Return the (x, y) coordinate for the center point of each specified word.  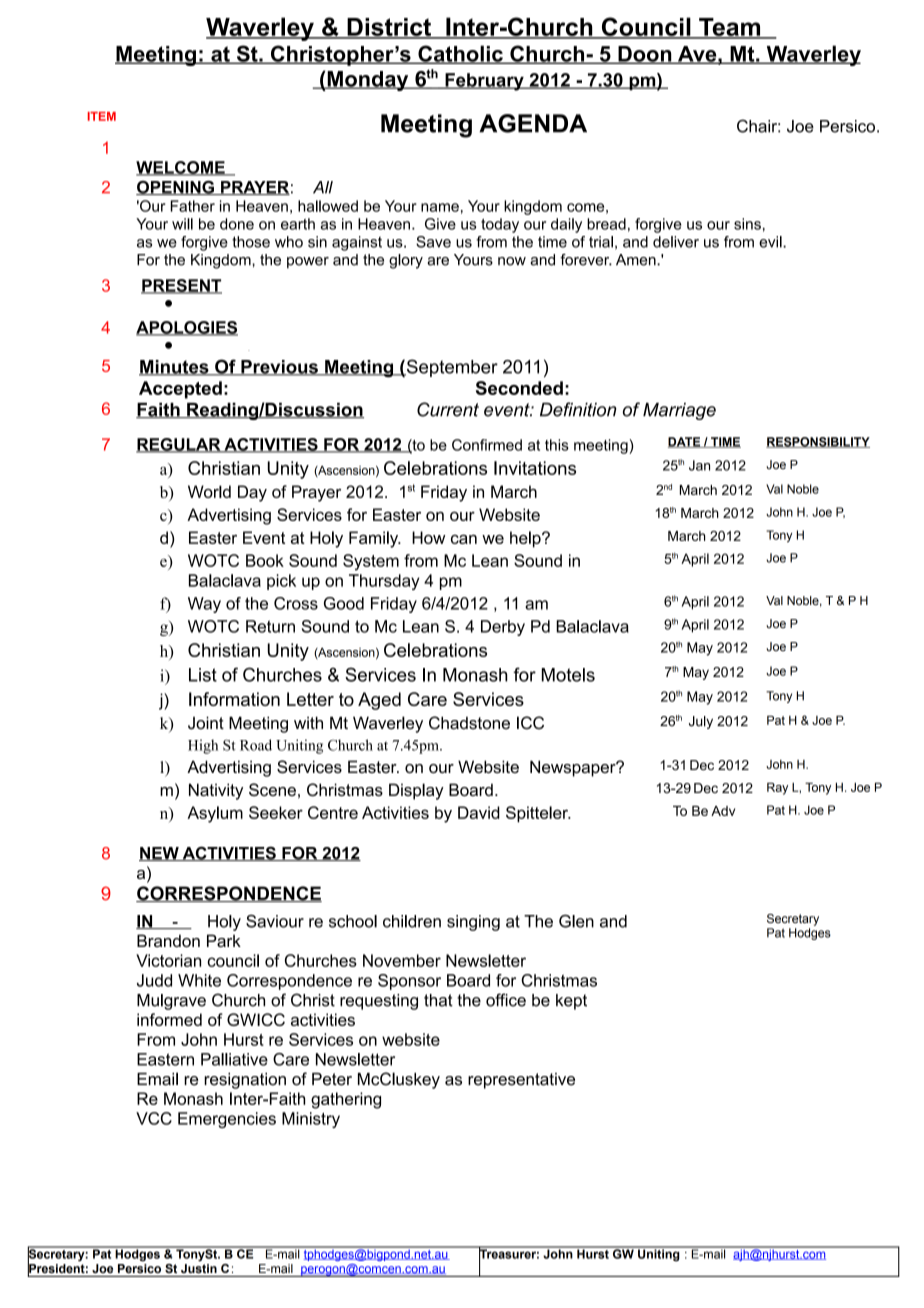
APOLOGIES (187, 328)
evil (771, 242)
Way (204, 605)
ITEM (102, 116)
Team (730, 28)
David (479, 812)
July (701, 722)
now (512, 261)
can (464, 539)
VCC (154, 1118)
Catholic (460, 54)
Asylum (215, 814)
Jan (699, 465)
